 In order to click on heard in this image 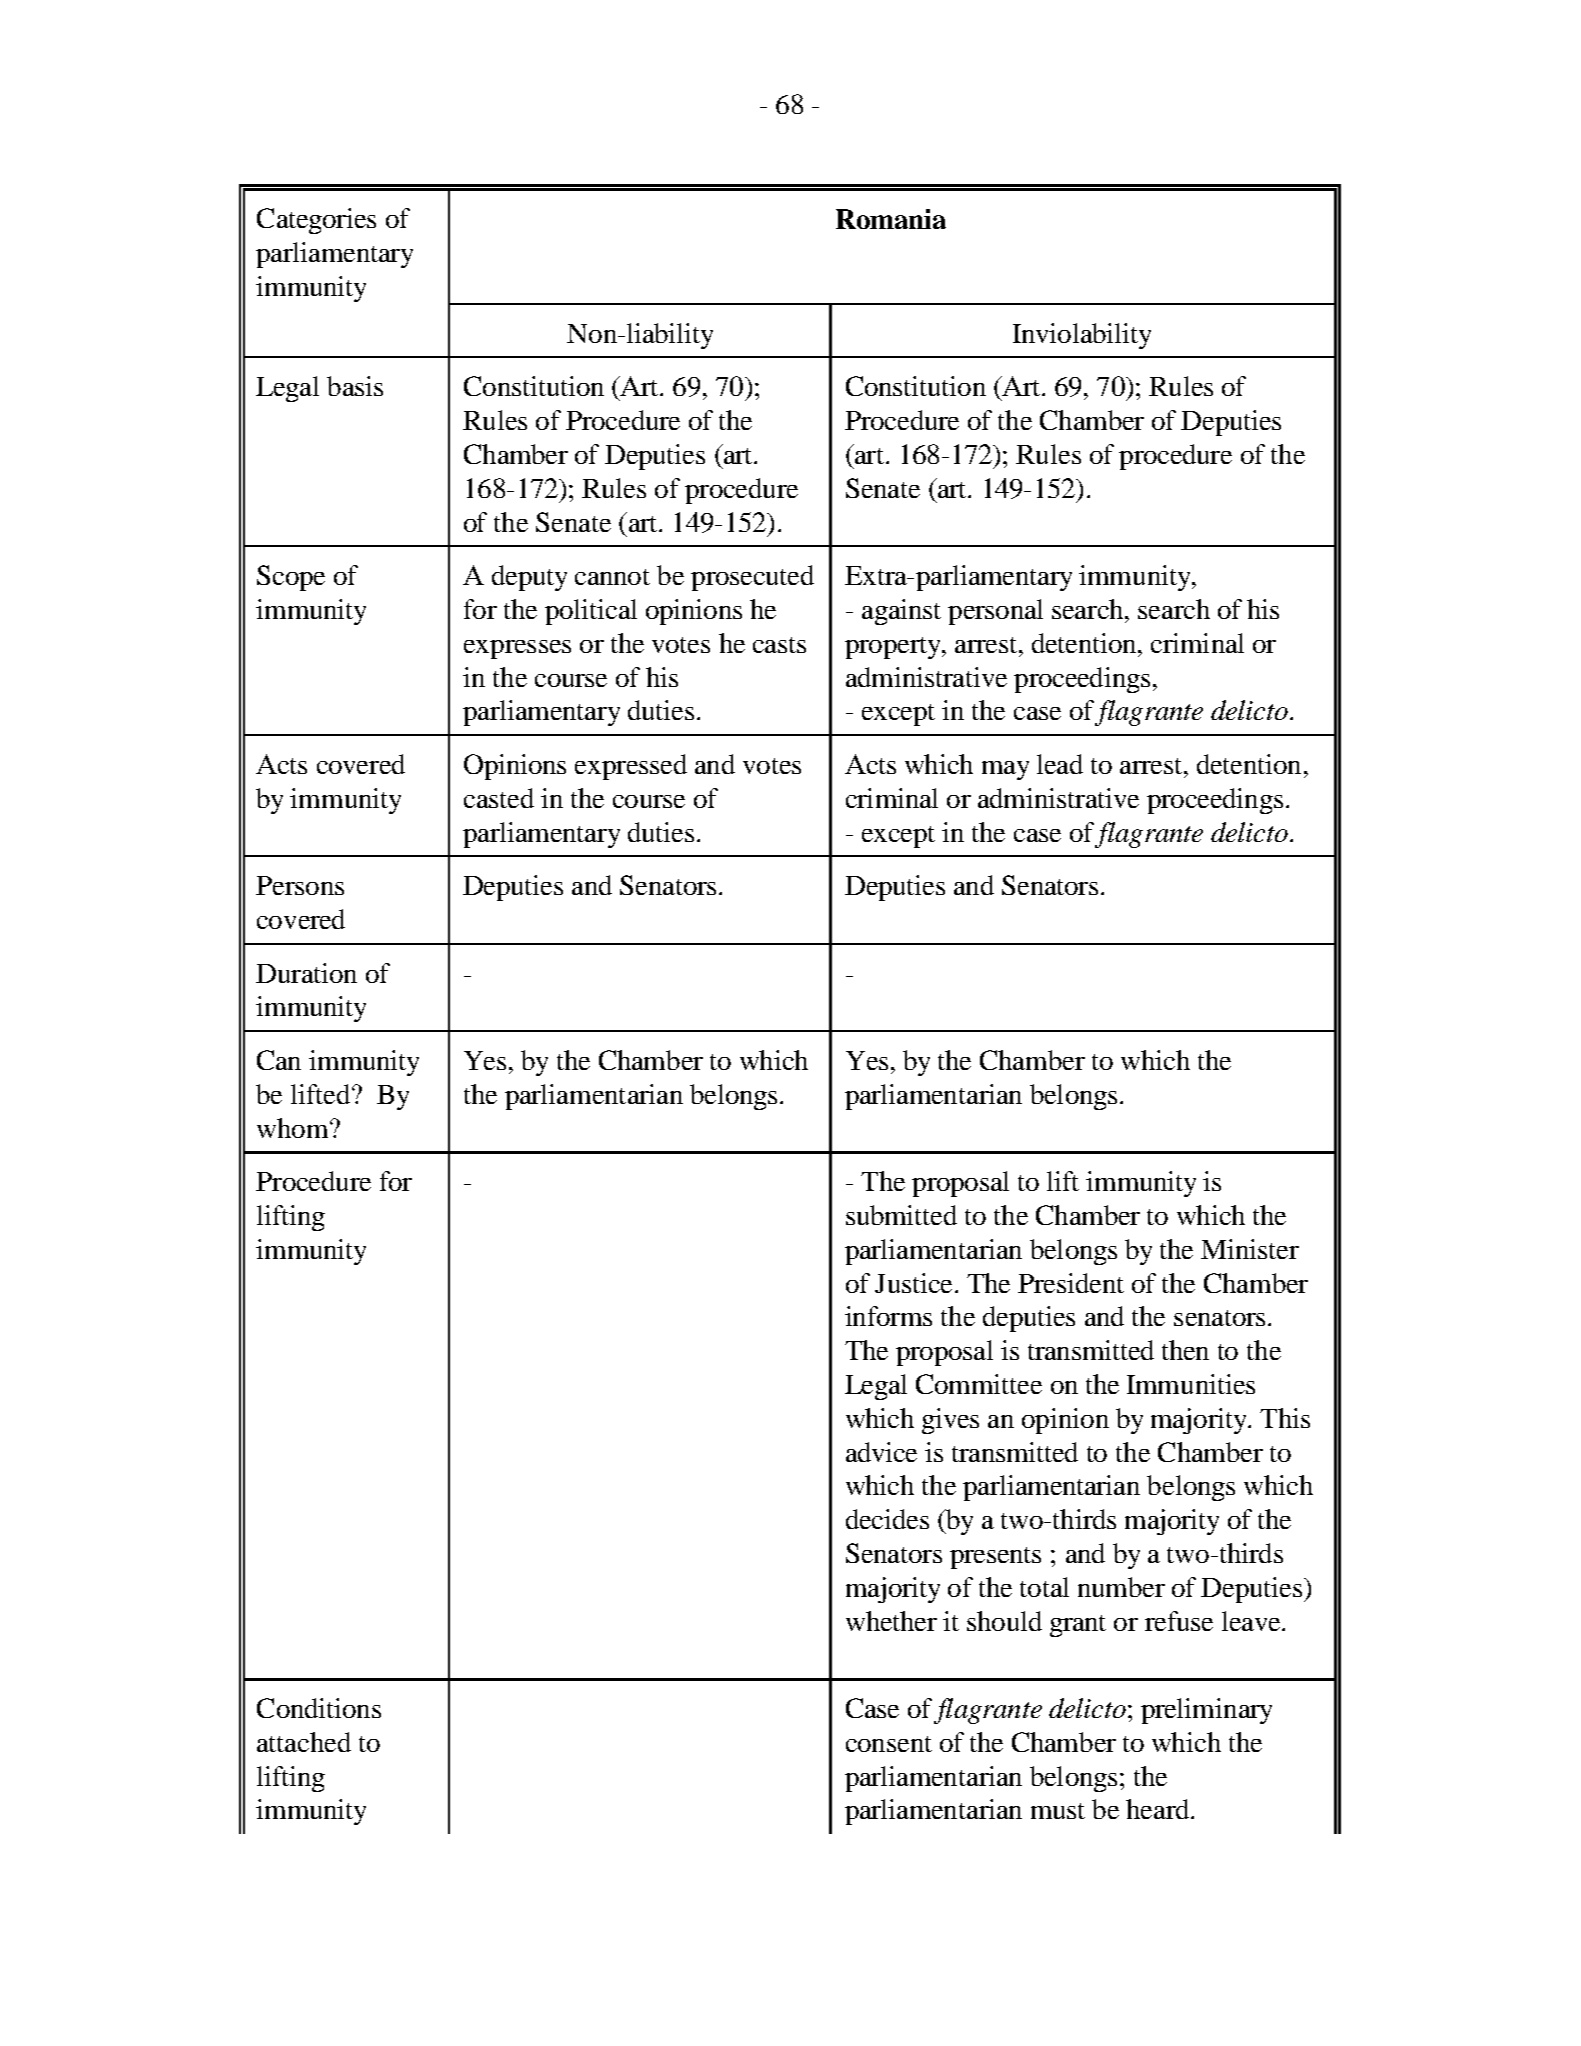, I will do `click(1159, 1809)`.
